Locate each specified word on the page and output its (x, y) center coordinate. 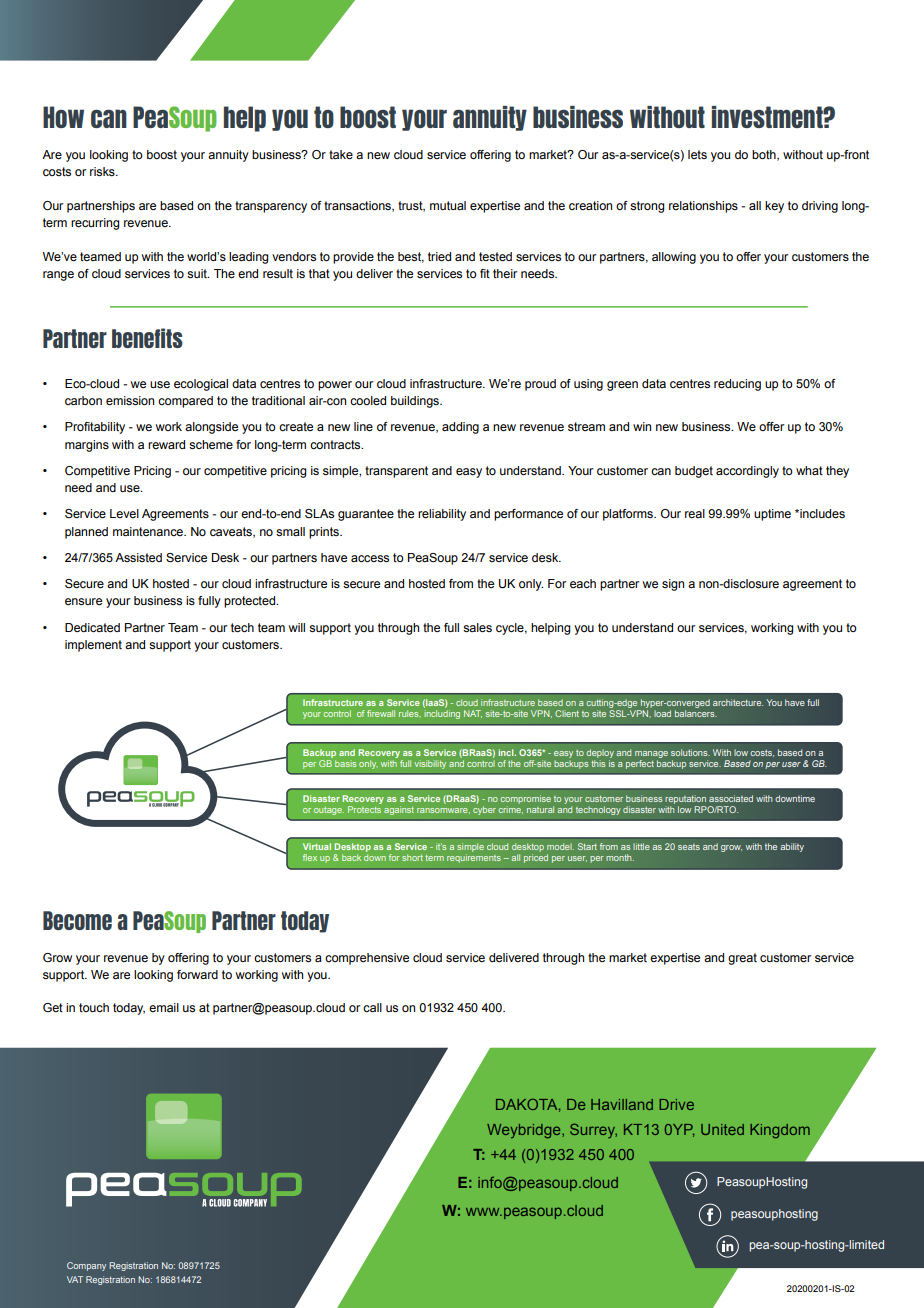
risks (103, 171)
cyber (484, 810)
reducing (737, 385)
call (372, 1007)
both (765, 155)
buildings (416, 402)
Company (86, 1266)
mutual (448, 205)
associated (731, 798)
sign (673, 585)
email (164, 1007)
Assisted (138, 557)
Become (77, 920)
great (742, 959)
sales (477, 627)
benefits (147, 338)
